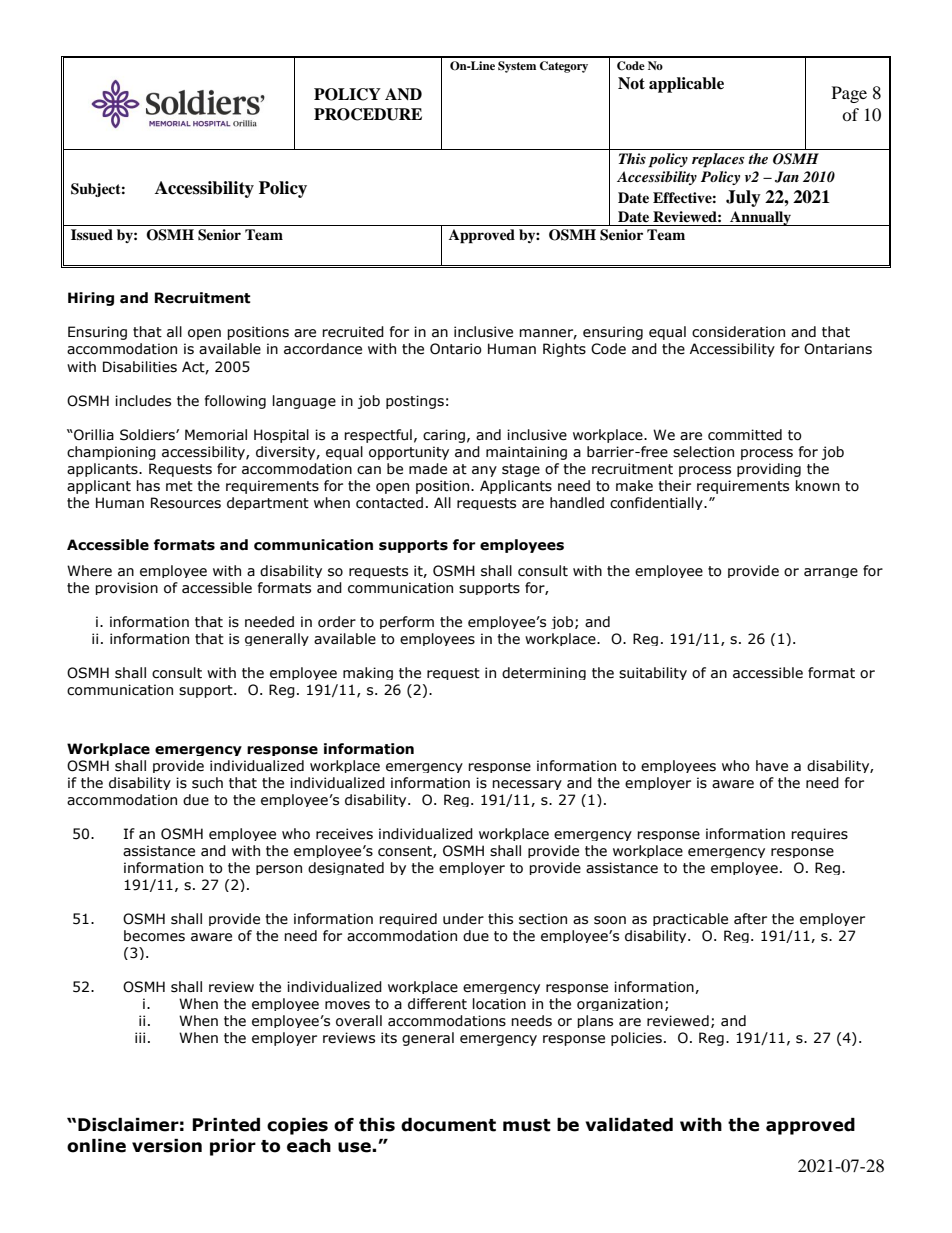 Image resolution: width=952 pixels, height=1233 pixels. Describe the element at coordinates (368, 114) in the page. I see `PROCEDURE` at that location.
